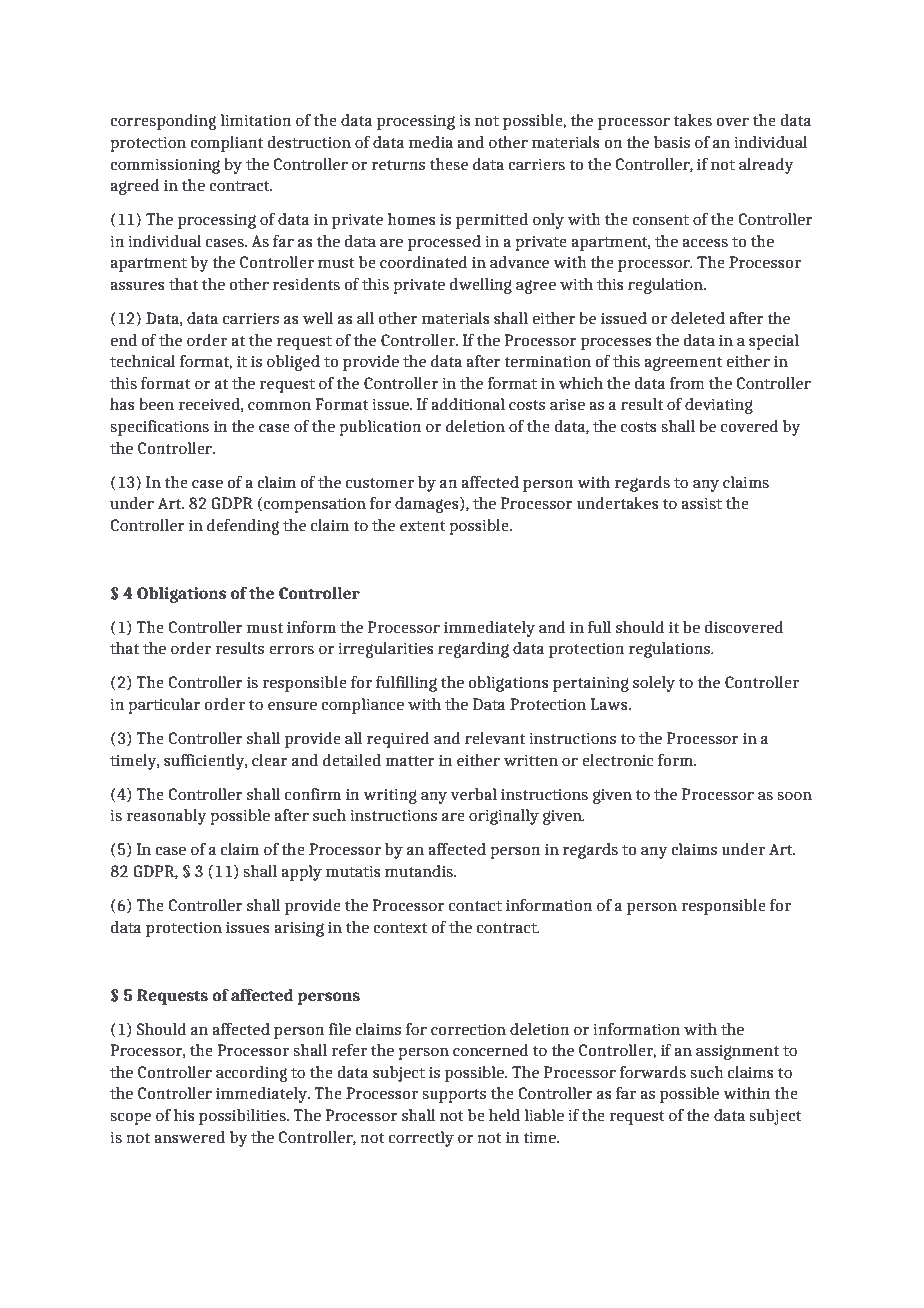  I want to click on relevant, so click(495, 738).
